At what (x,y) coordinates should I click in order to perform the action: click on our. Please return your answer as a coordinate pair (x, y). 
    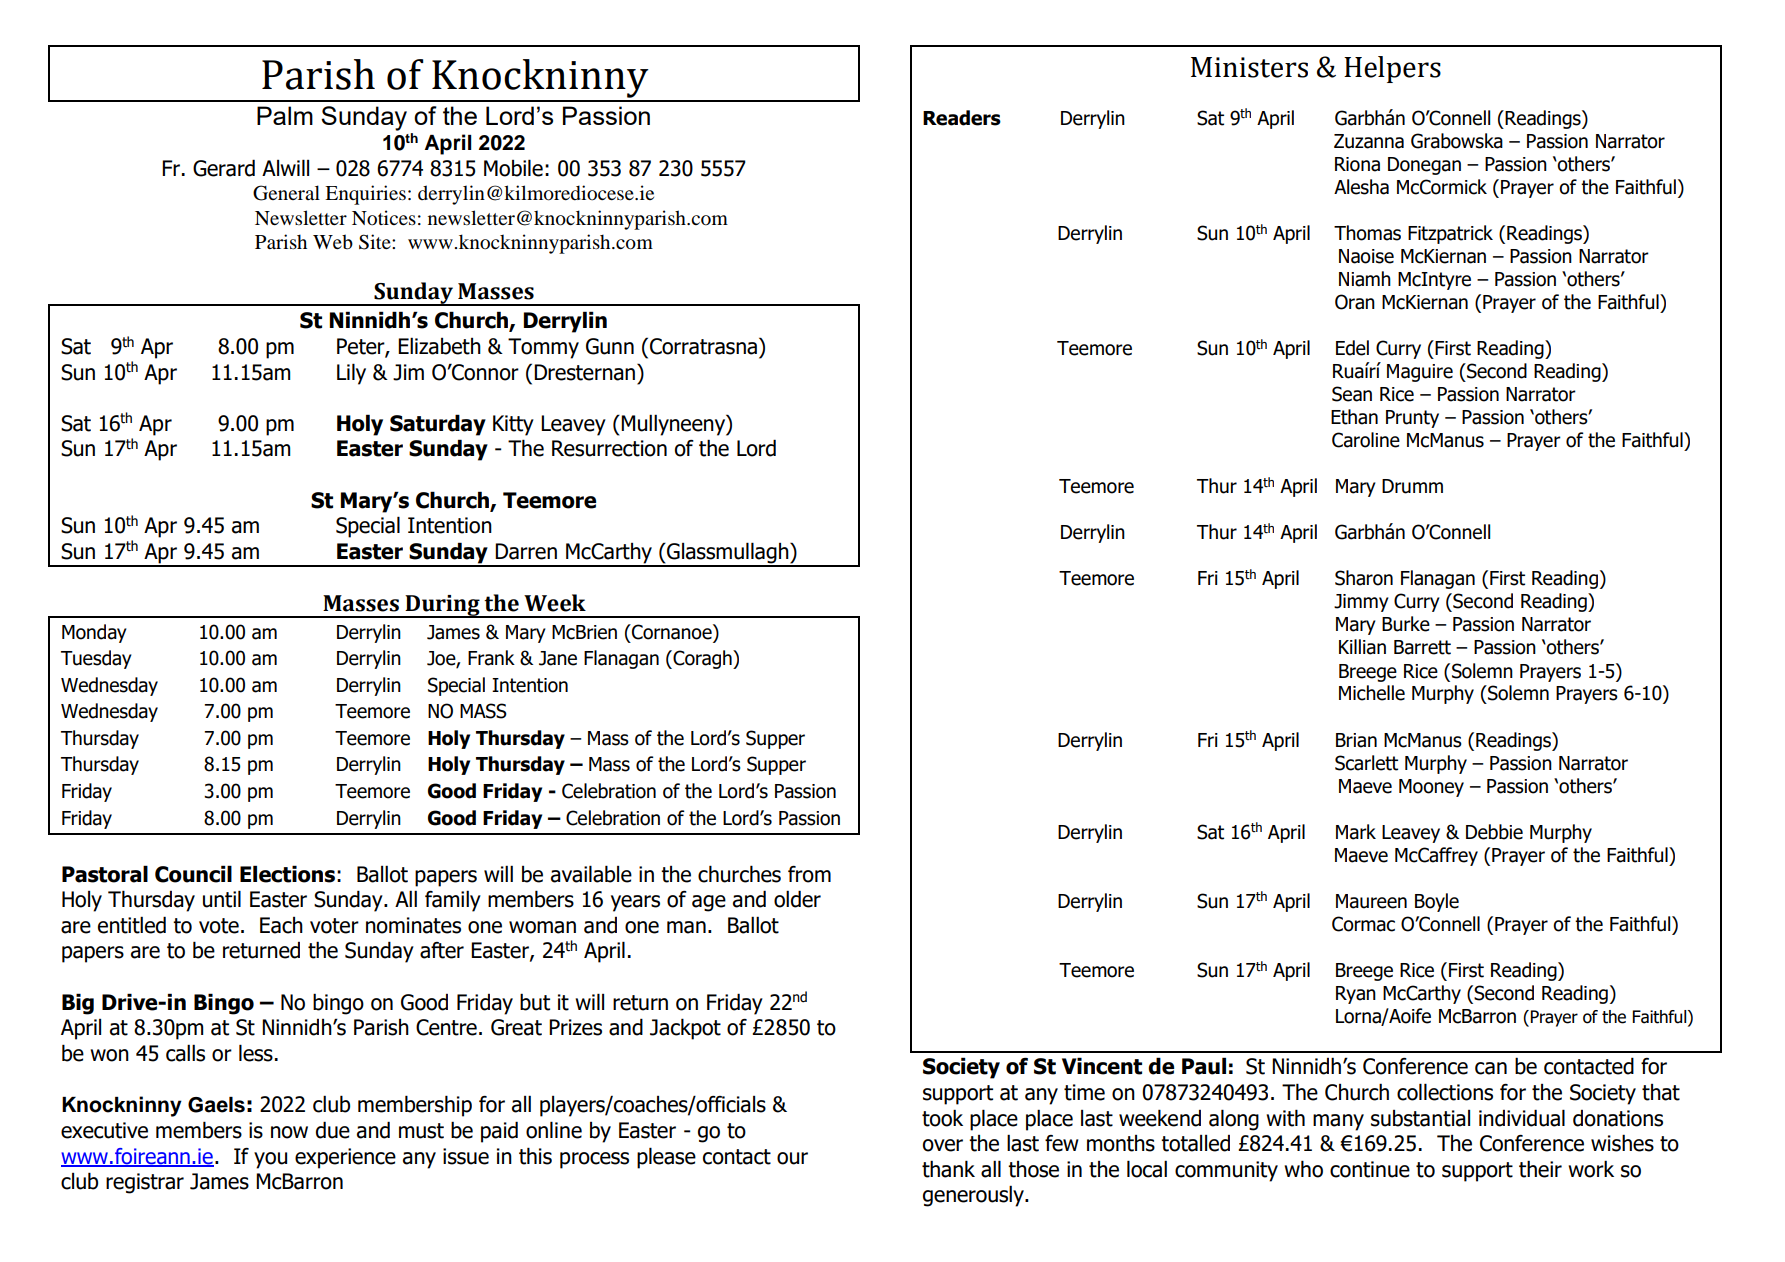
    Looking at the image, I should click on (792, 1158).
